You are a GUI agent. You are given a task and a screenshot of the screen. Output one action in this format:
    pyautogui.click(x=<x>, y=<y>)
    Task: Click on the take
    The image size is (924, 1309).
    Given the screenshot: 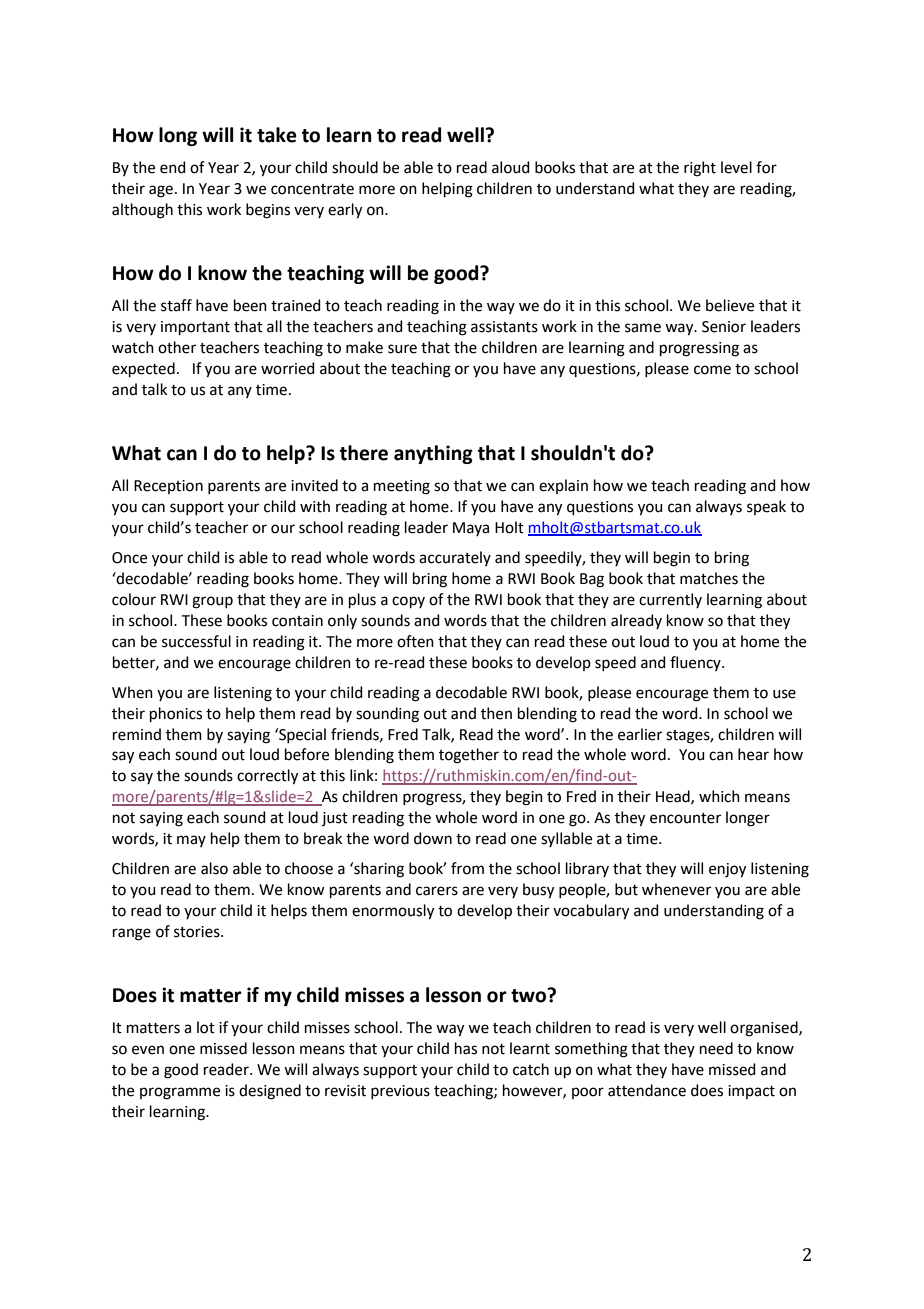 What is the action you would take?
    pyautogui.click(x=277, y=135)
